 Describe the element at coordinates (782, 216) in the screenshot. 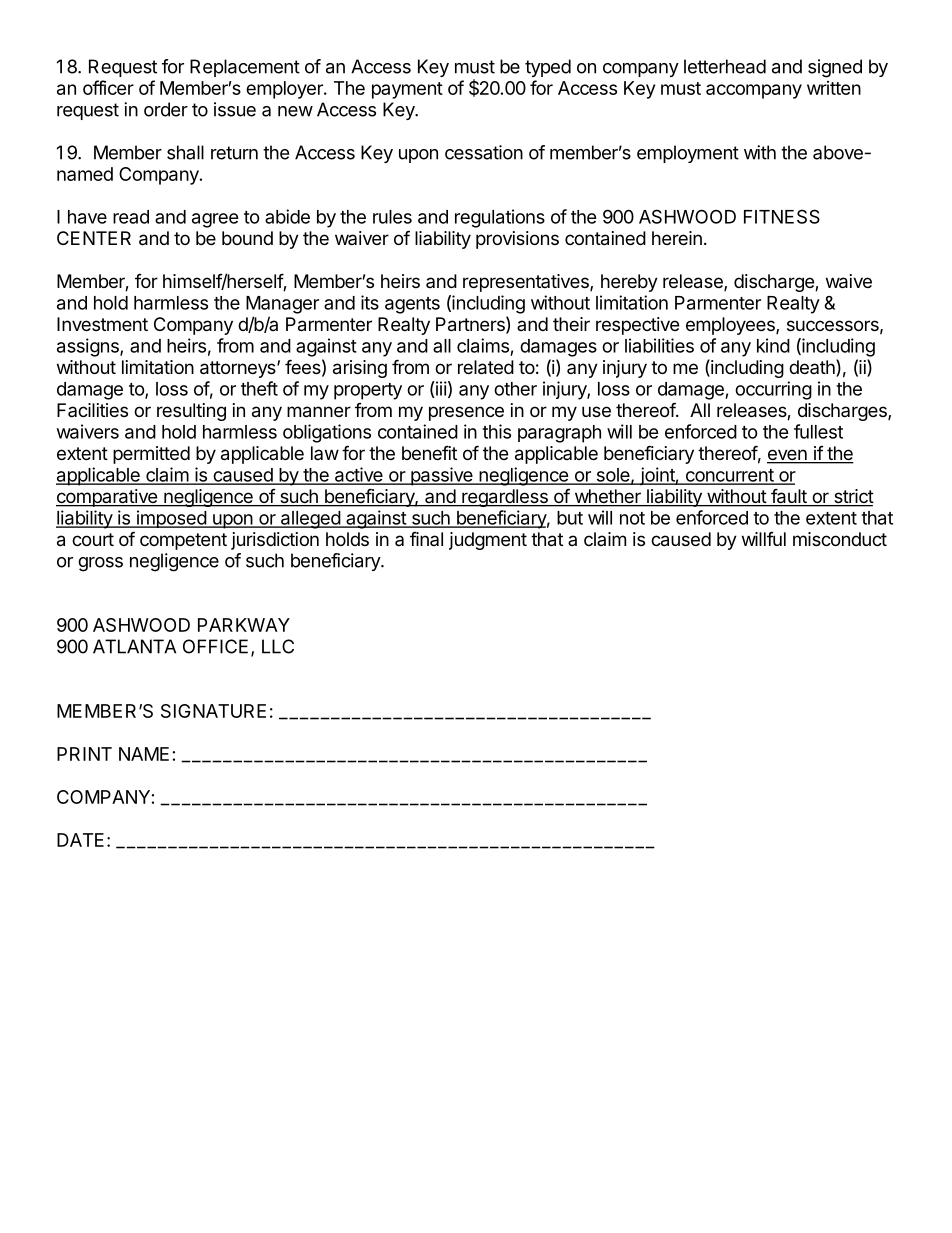

I see `FITNESS` at that location.
